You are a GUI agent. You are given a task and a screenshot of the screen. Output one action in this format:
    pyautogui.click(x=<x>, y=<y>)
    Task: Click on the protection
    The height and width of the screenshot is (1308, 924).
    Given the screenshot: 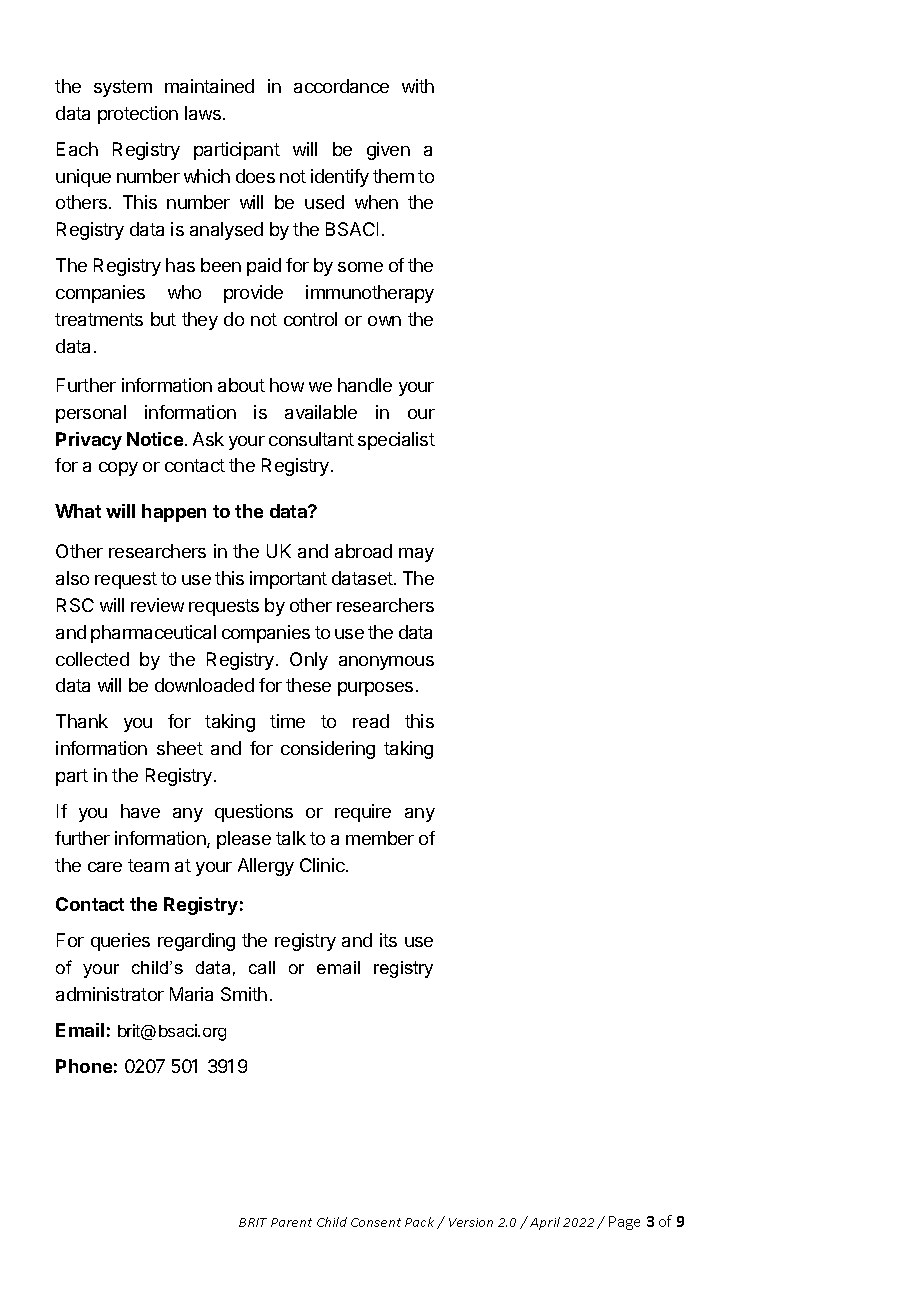 What is the action you would take?
    pyautogui.click(x=138, y=115)
